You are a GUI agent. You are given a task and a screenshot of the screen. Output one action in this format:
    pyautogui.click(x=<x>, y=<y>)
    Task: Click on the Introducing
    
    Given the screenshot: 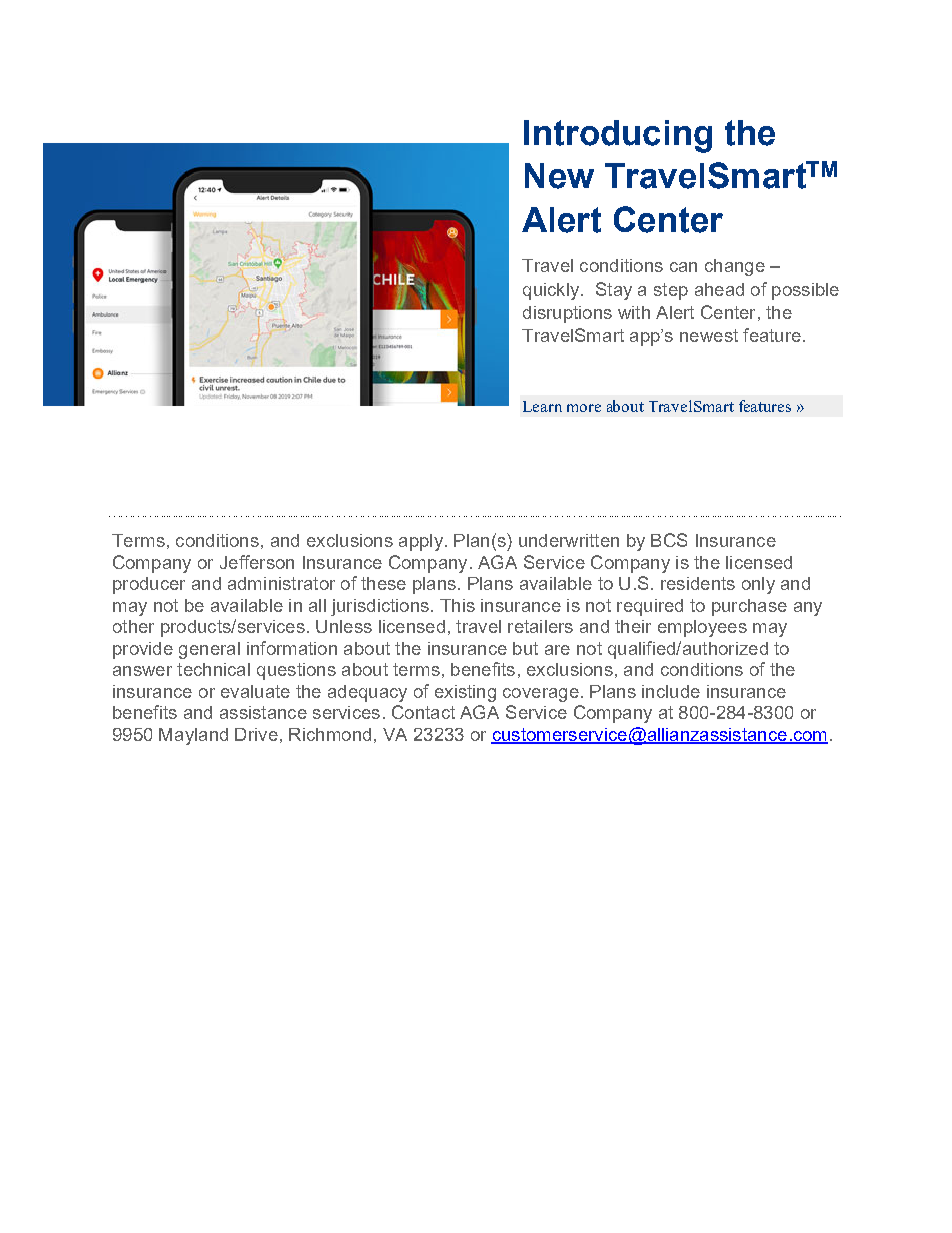 What is the action you would take?
    pyautogui.click(x=618, y=136)
